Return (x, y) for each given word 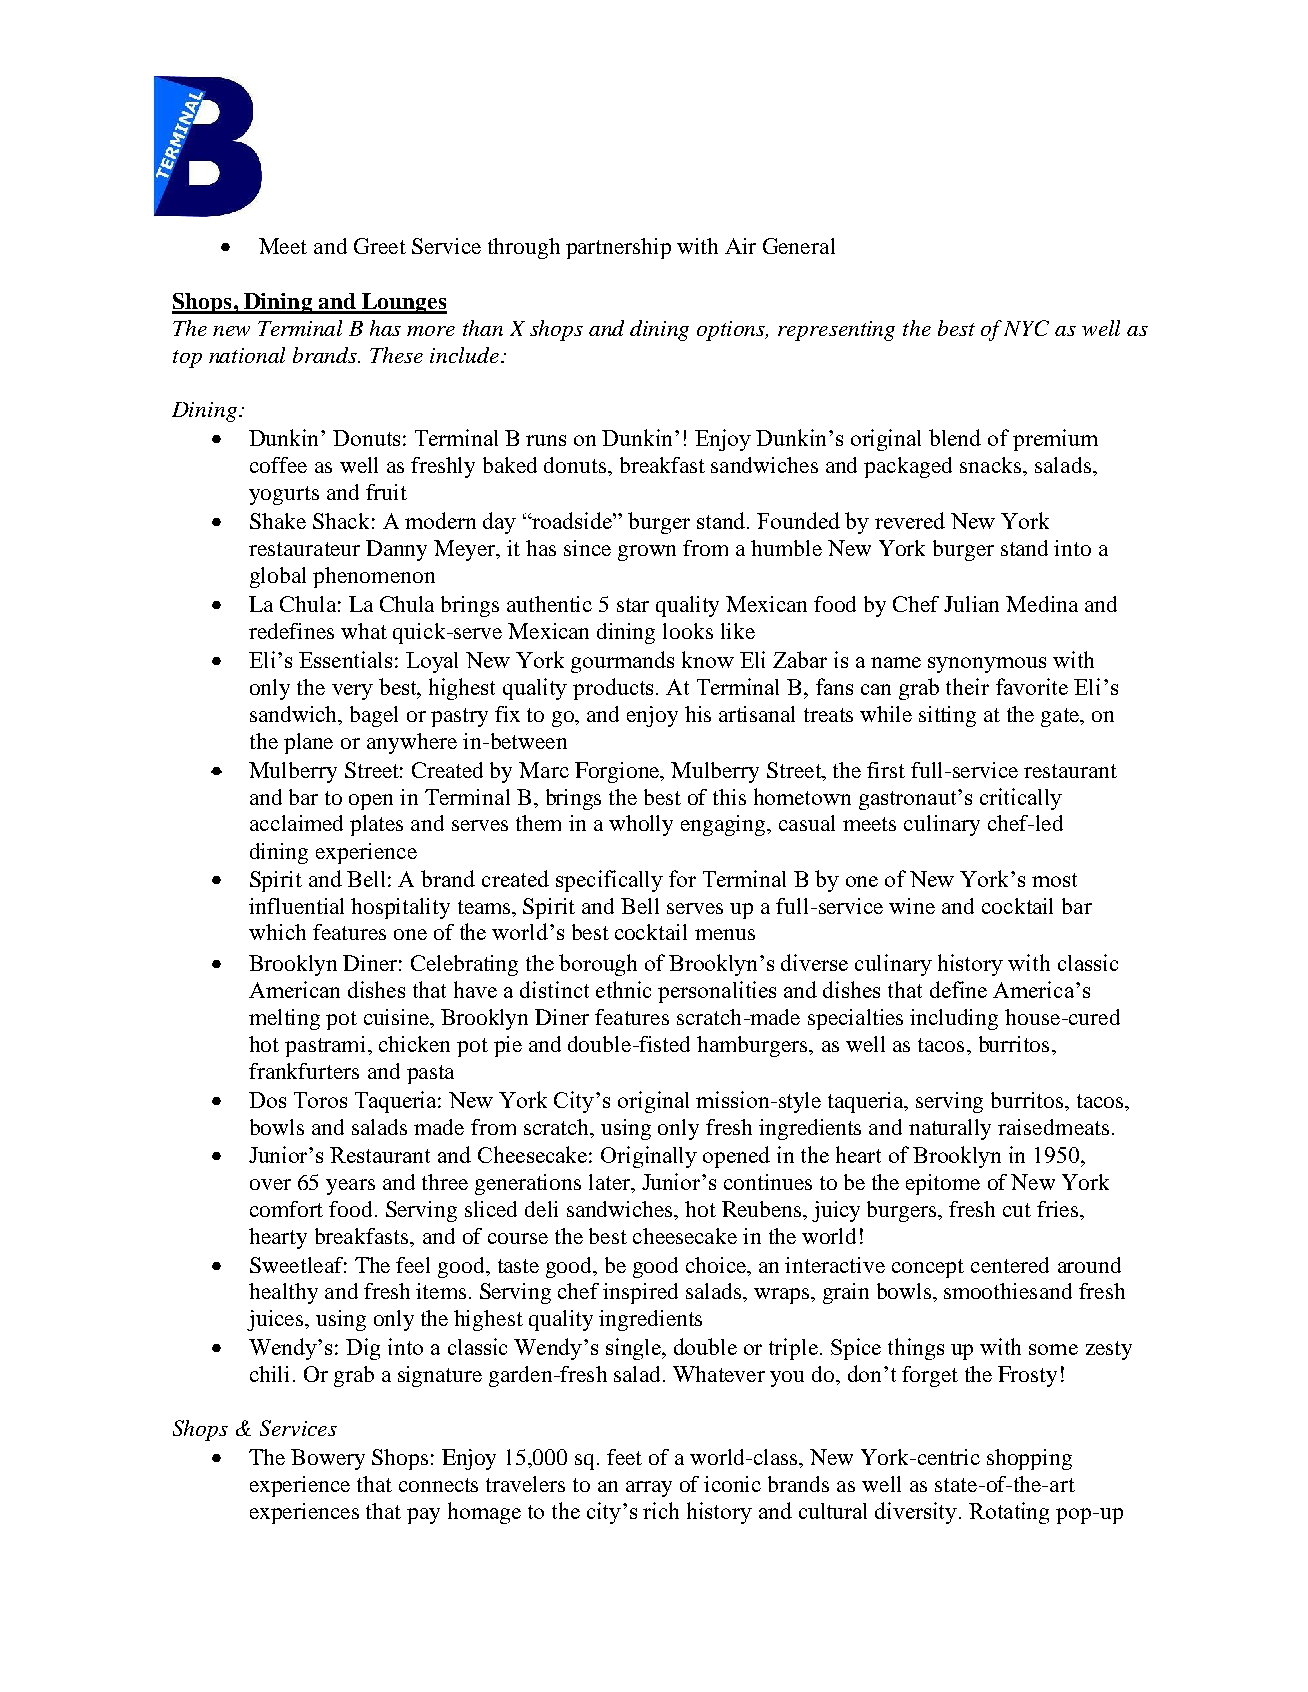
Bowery (328, 1459)
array (649, 1489)
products (615, 689)
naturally (950, 1129)
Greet (380, 246)
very (352, 692)
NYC (1026, 328)
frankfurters (304, 1071)
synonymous (987, 665)
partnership (618, 248)
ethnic (623, 989)
